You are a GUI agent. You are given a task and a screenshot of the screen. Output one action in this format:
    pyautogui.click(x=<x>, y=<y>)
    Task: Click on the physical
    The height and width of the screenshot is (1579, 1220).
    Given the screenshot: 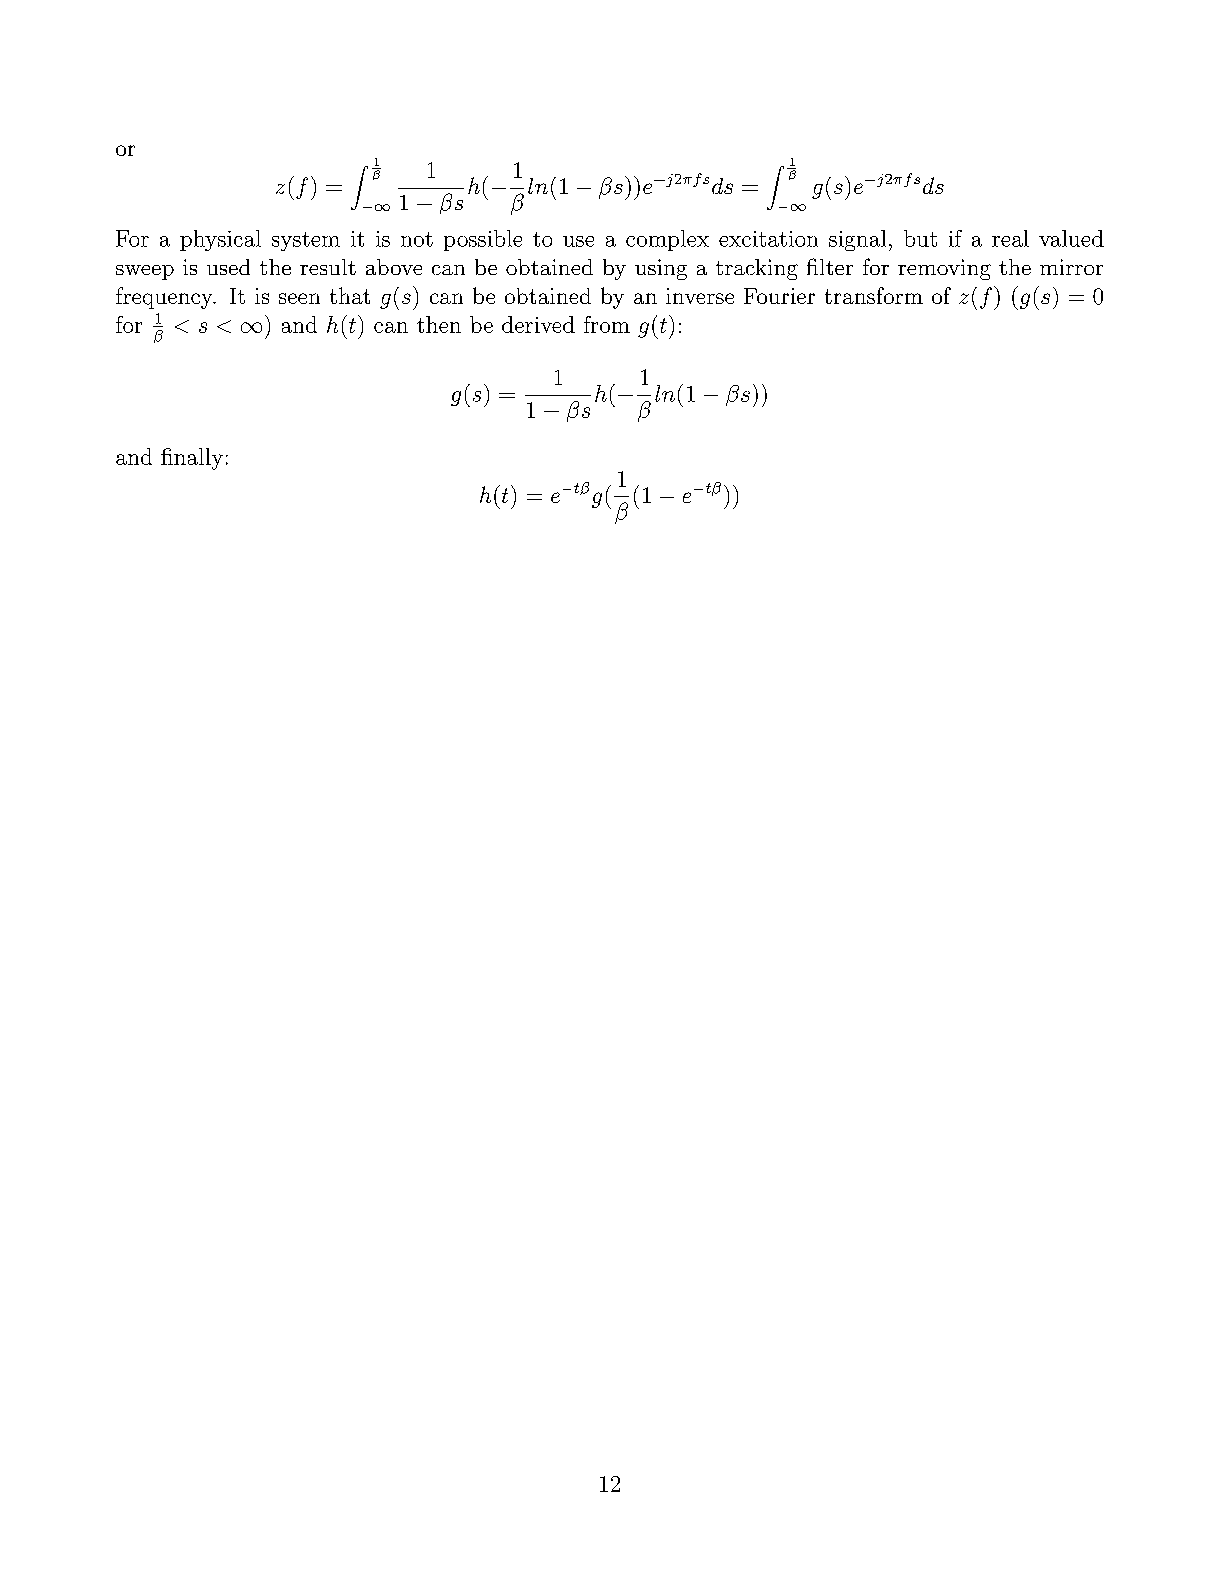 What is the action you would take?
    pyautogui.click(x=220, y=240)
